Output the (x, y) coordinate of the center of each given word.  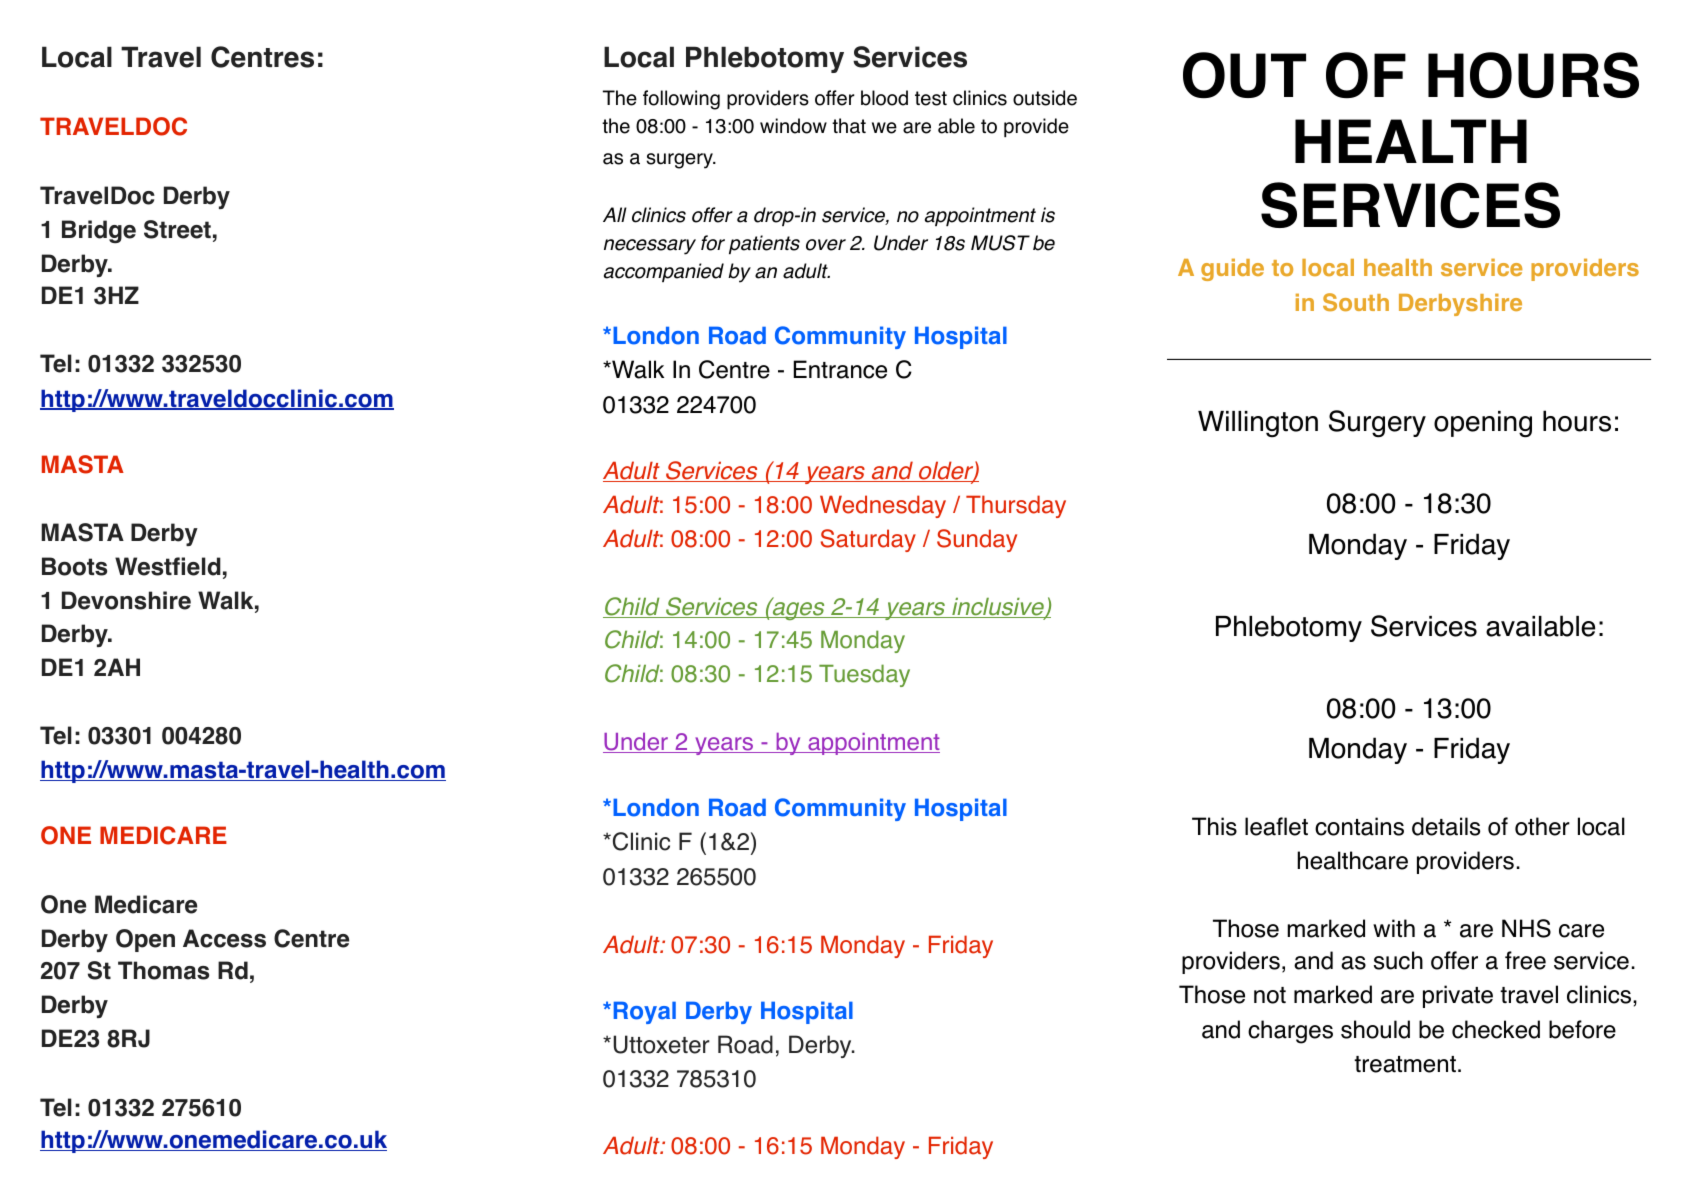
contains (1359, 826)
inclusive (998, 608)
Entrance (840, 369)
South (1356, 302)
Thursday (1016, 506)
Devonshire (126, 600)
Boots (74, 566)
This (1214, 826)
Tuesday (864, 675)
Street (177, 229)
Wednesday (883, 506)
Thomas (163, 970)
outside (1045, 98)
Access (224, 938)
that (849, 126)
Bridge (99, 232)
